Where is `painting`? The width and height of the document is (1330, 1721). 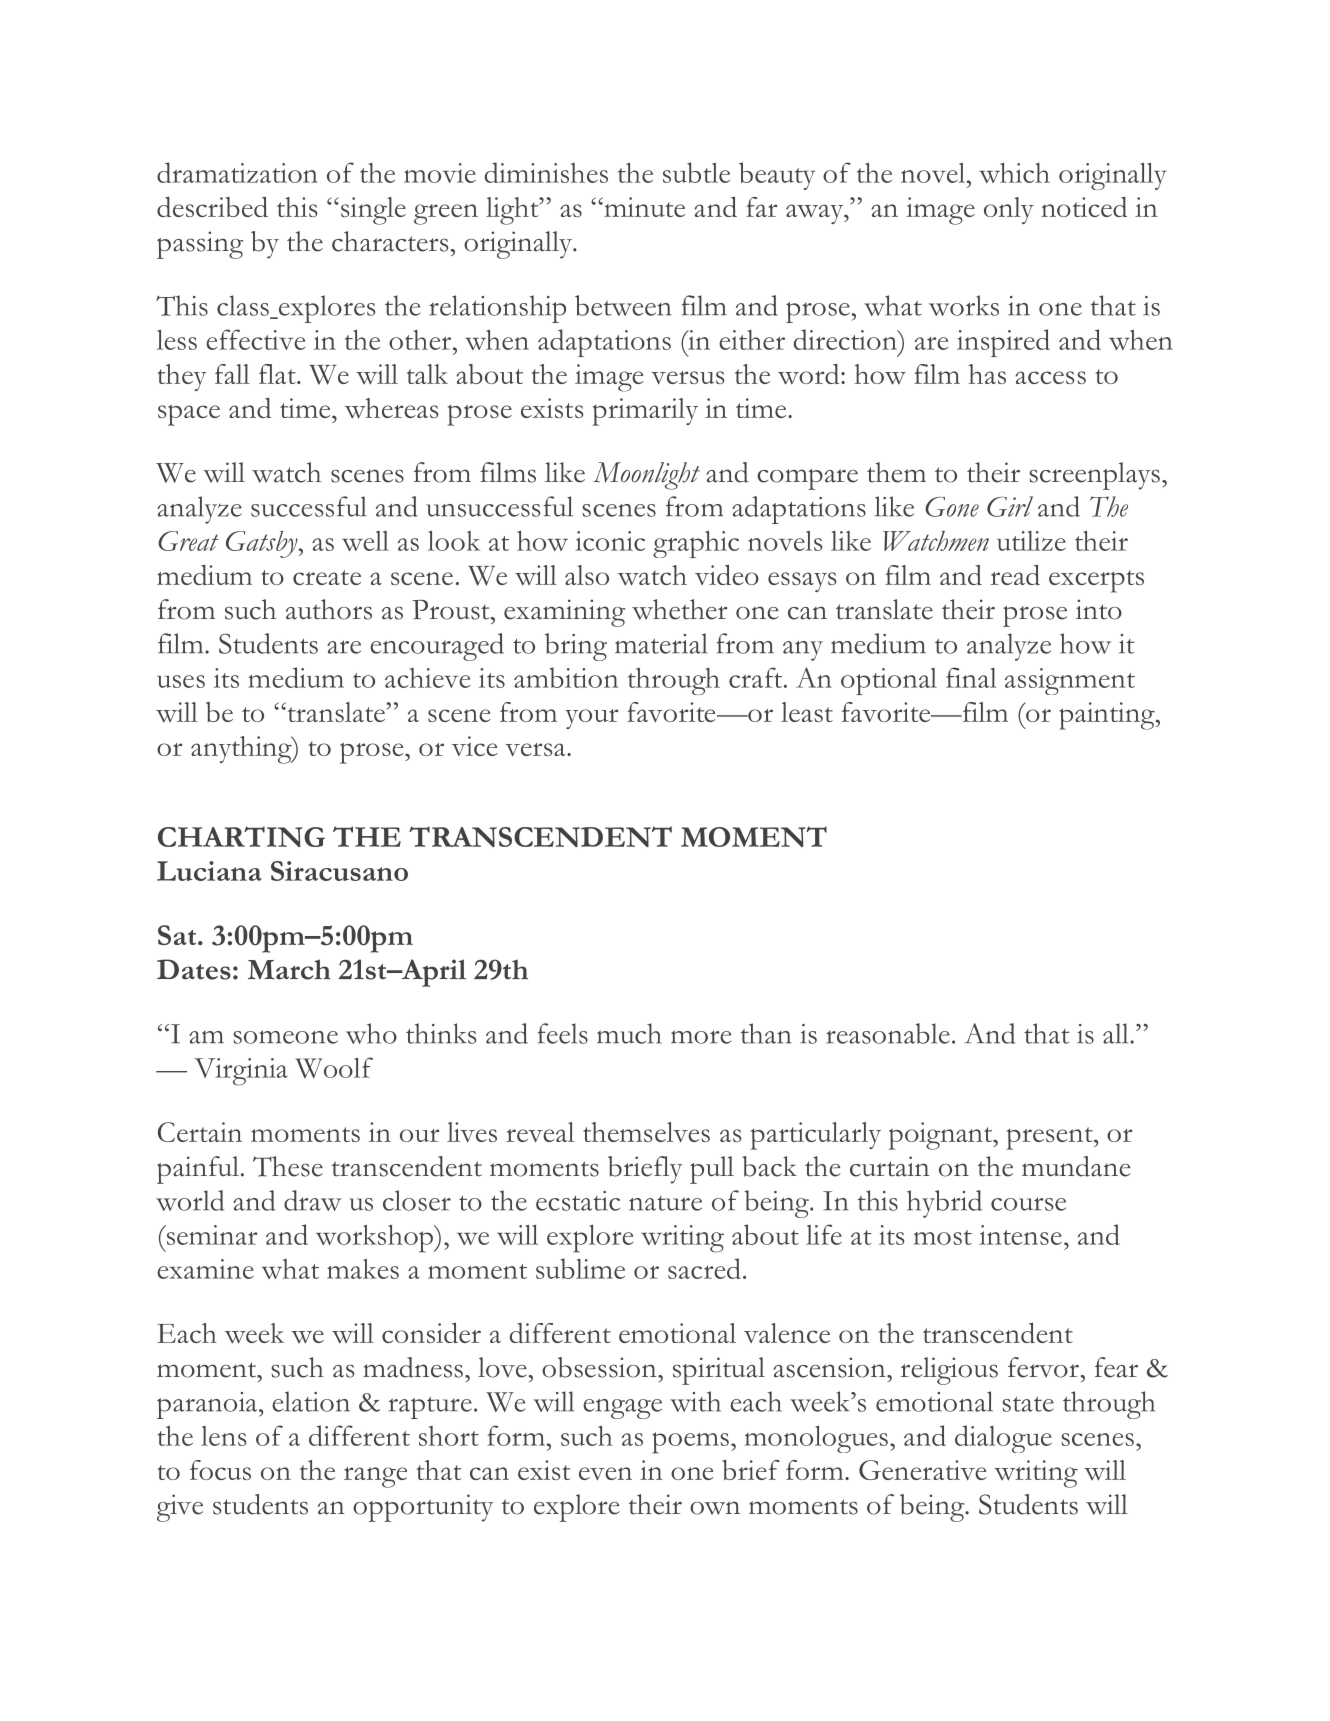 painting is located at coordinates (1108, 716).
